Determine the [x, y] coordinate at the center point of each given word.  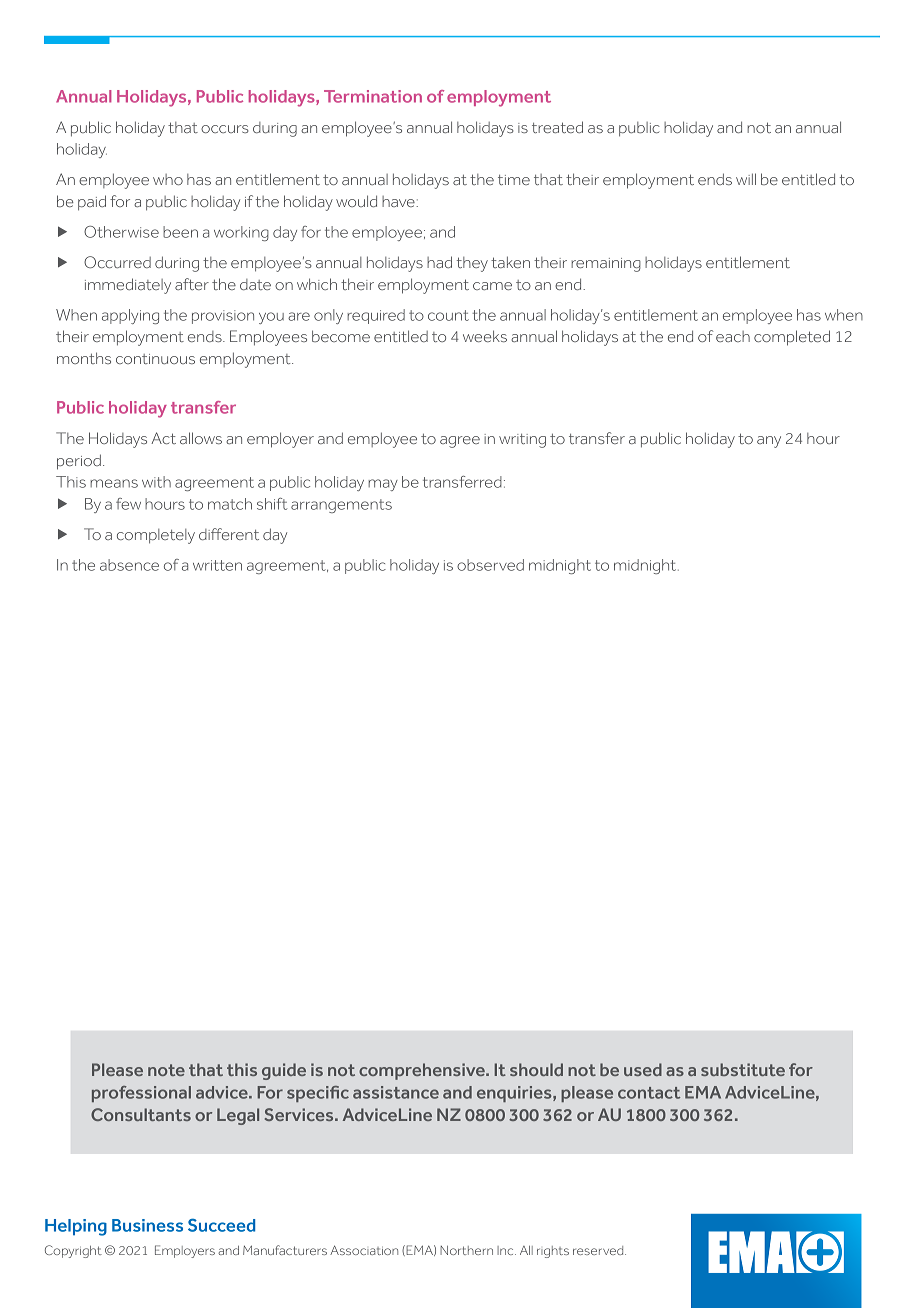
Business [147, 1225]
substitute [743, 1069]
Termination [373, 96]
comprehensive [423, 1071]
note [166, 1070]
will [746, 179]
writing [522, 441]
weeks [485, 336]
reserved [599, 1250]
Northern [466, 1250]
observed [490, 565]
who [168, 179]
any [769, 442]
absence [129, 565]
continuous [155, 359]
